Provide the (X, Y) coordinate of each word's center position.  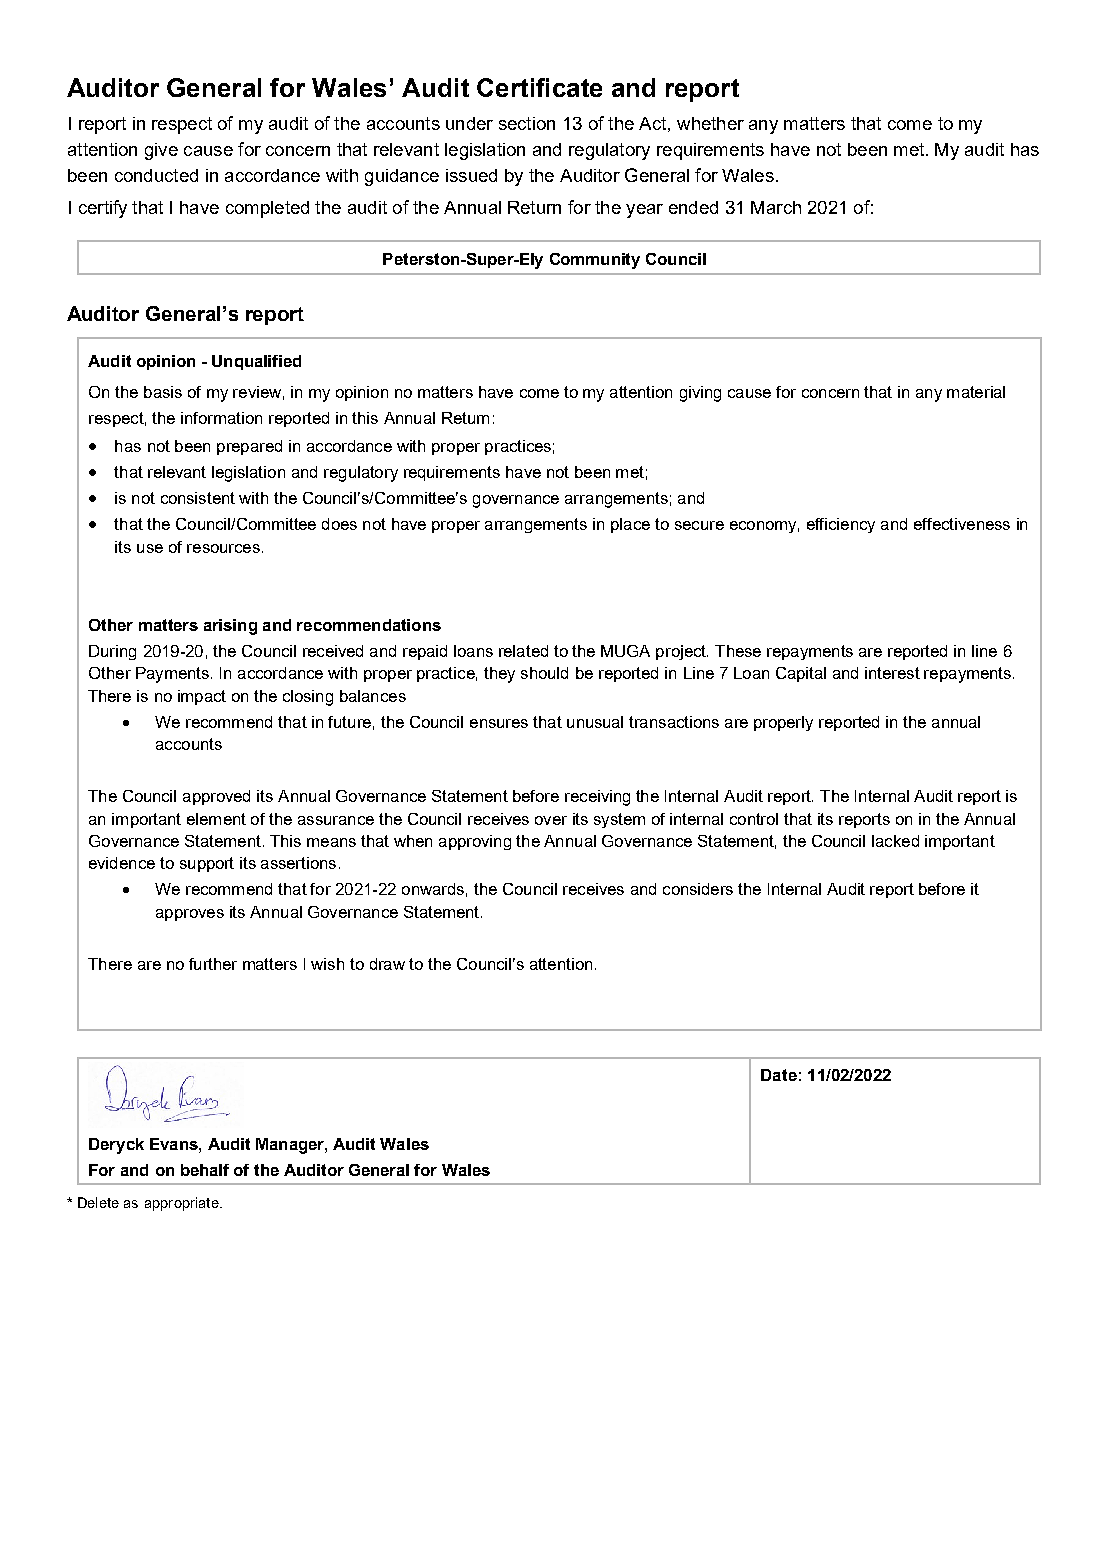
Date (779, 1075)
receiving (597, 798)
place (630, 525)
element (216, 819)
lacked (895, 841)
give (161, 151)
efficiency (841, 525)
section (527, 123)
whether (710, 123)
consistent (198, 498)
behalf (205, 1170)
